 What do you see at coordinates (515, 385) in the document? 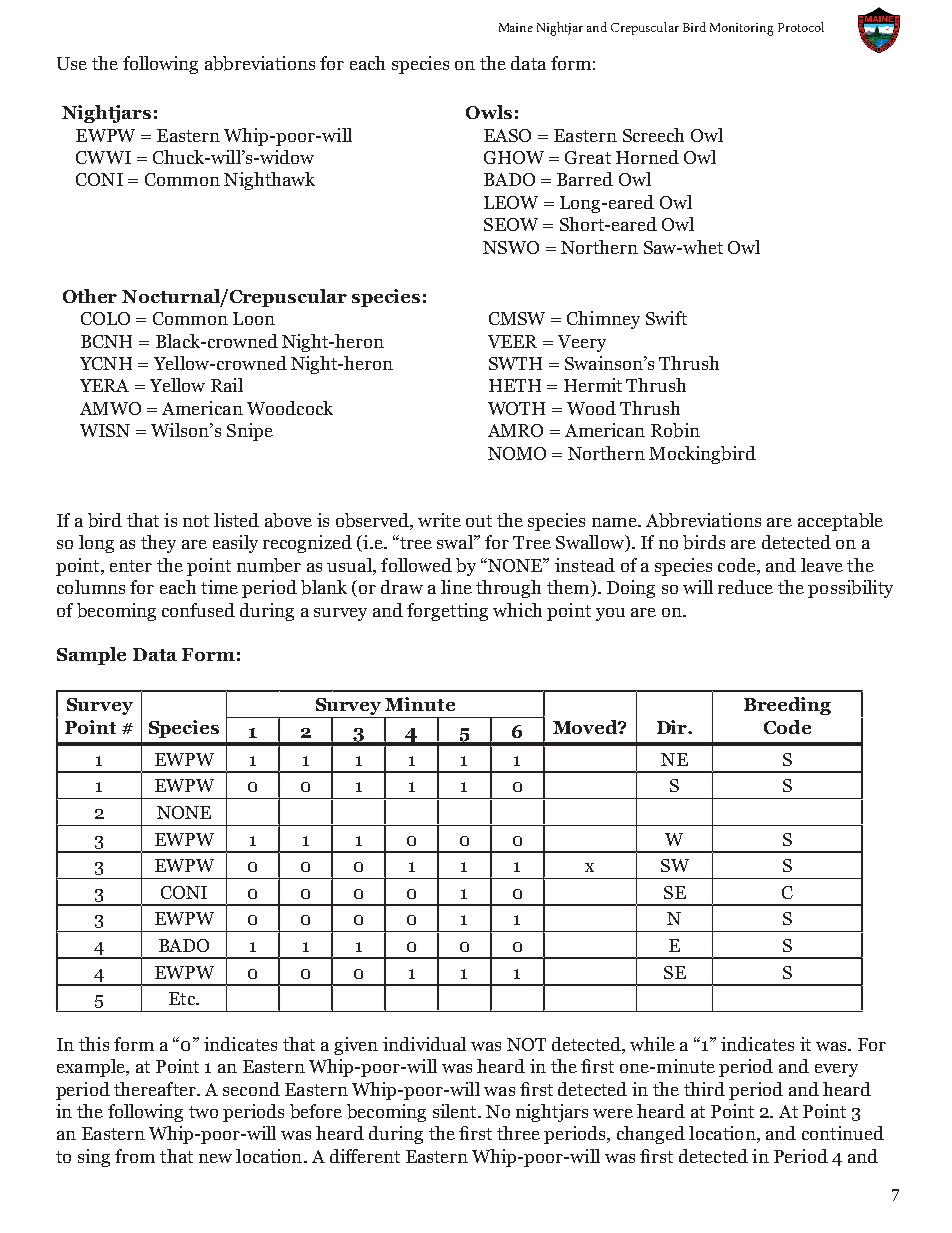
I see `HETH` at bounding box center [515, 385].
